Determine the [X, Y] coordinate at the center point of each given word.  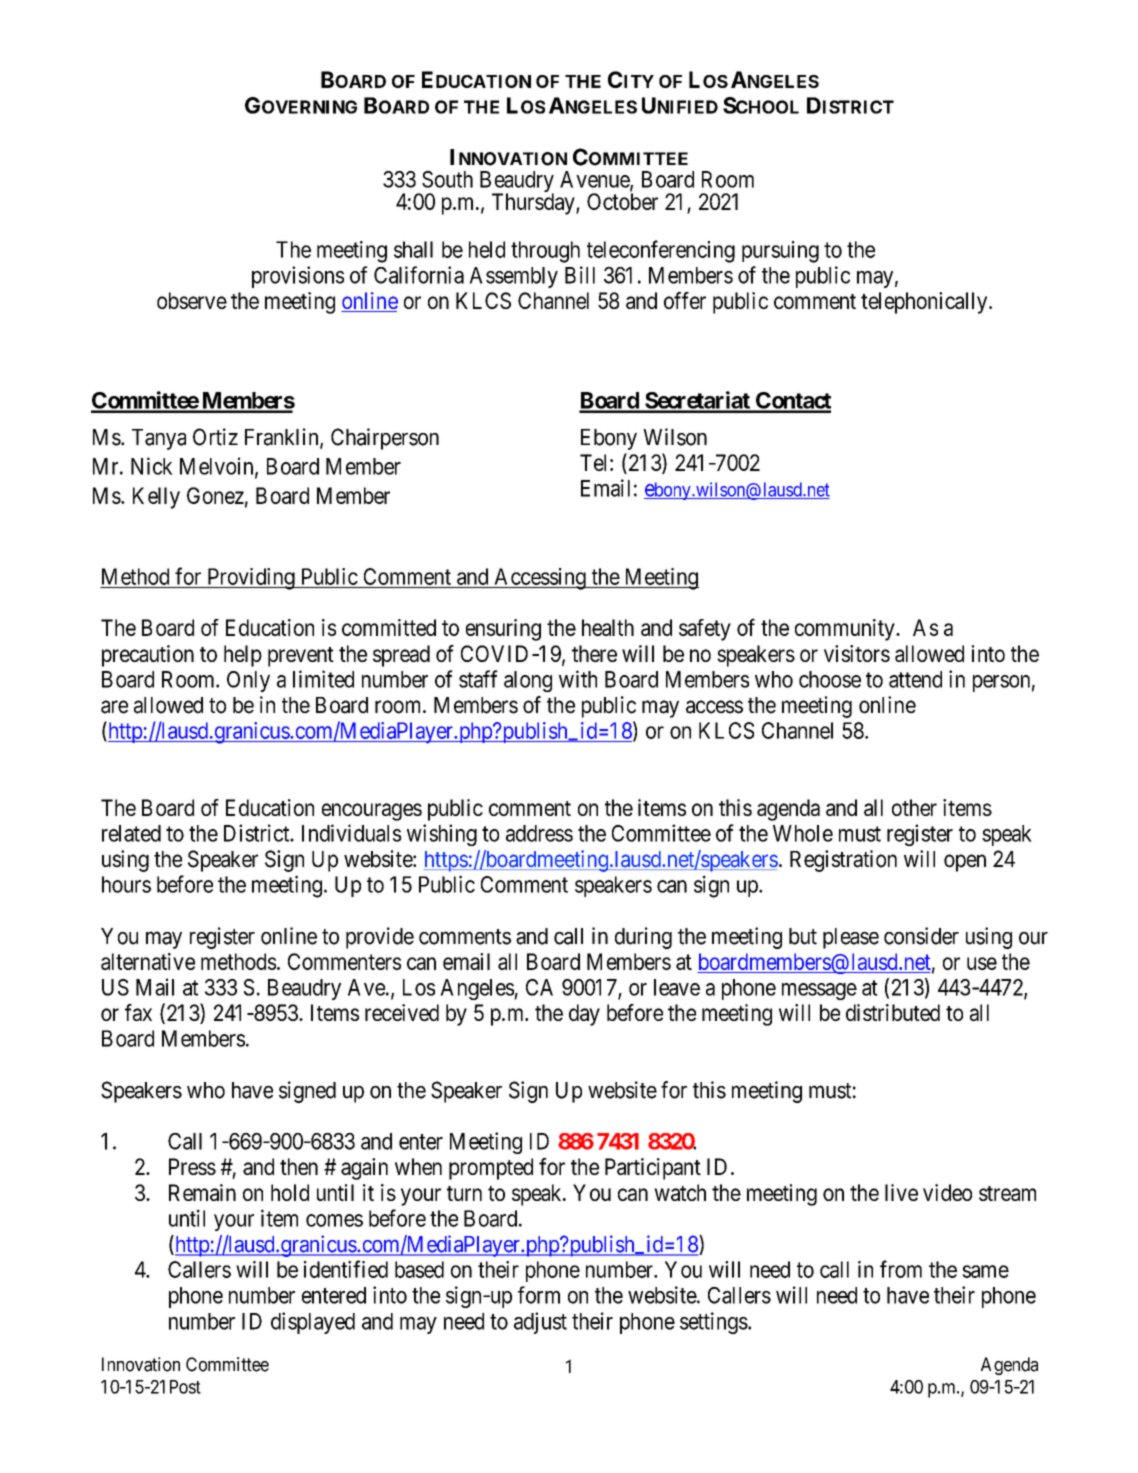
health [608, 627]
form [539, 1295]
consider [921, 936]
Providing [251, 579]
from [901, 1269]
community [846, 630]
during [643, 938]
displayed [313, 1323]
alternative [148, 961]
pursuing [780, 252]
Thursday [534, 204]
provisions [298, 277]
